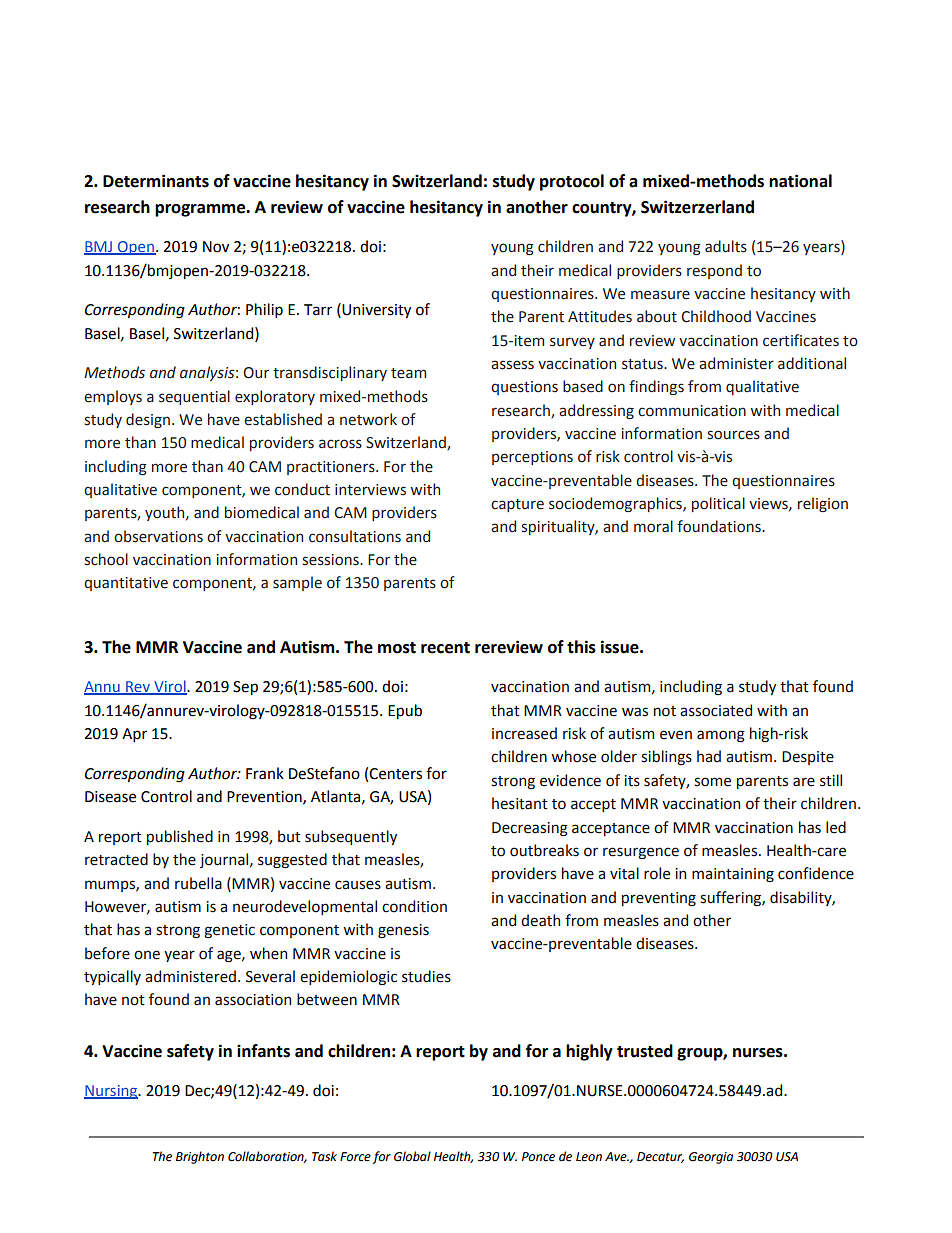  What do you see at coordinates (156, 181) in the screenshot?
I see `Determinants` at bounding box center [156, 181].
